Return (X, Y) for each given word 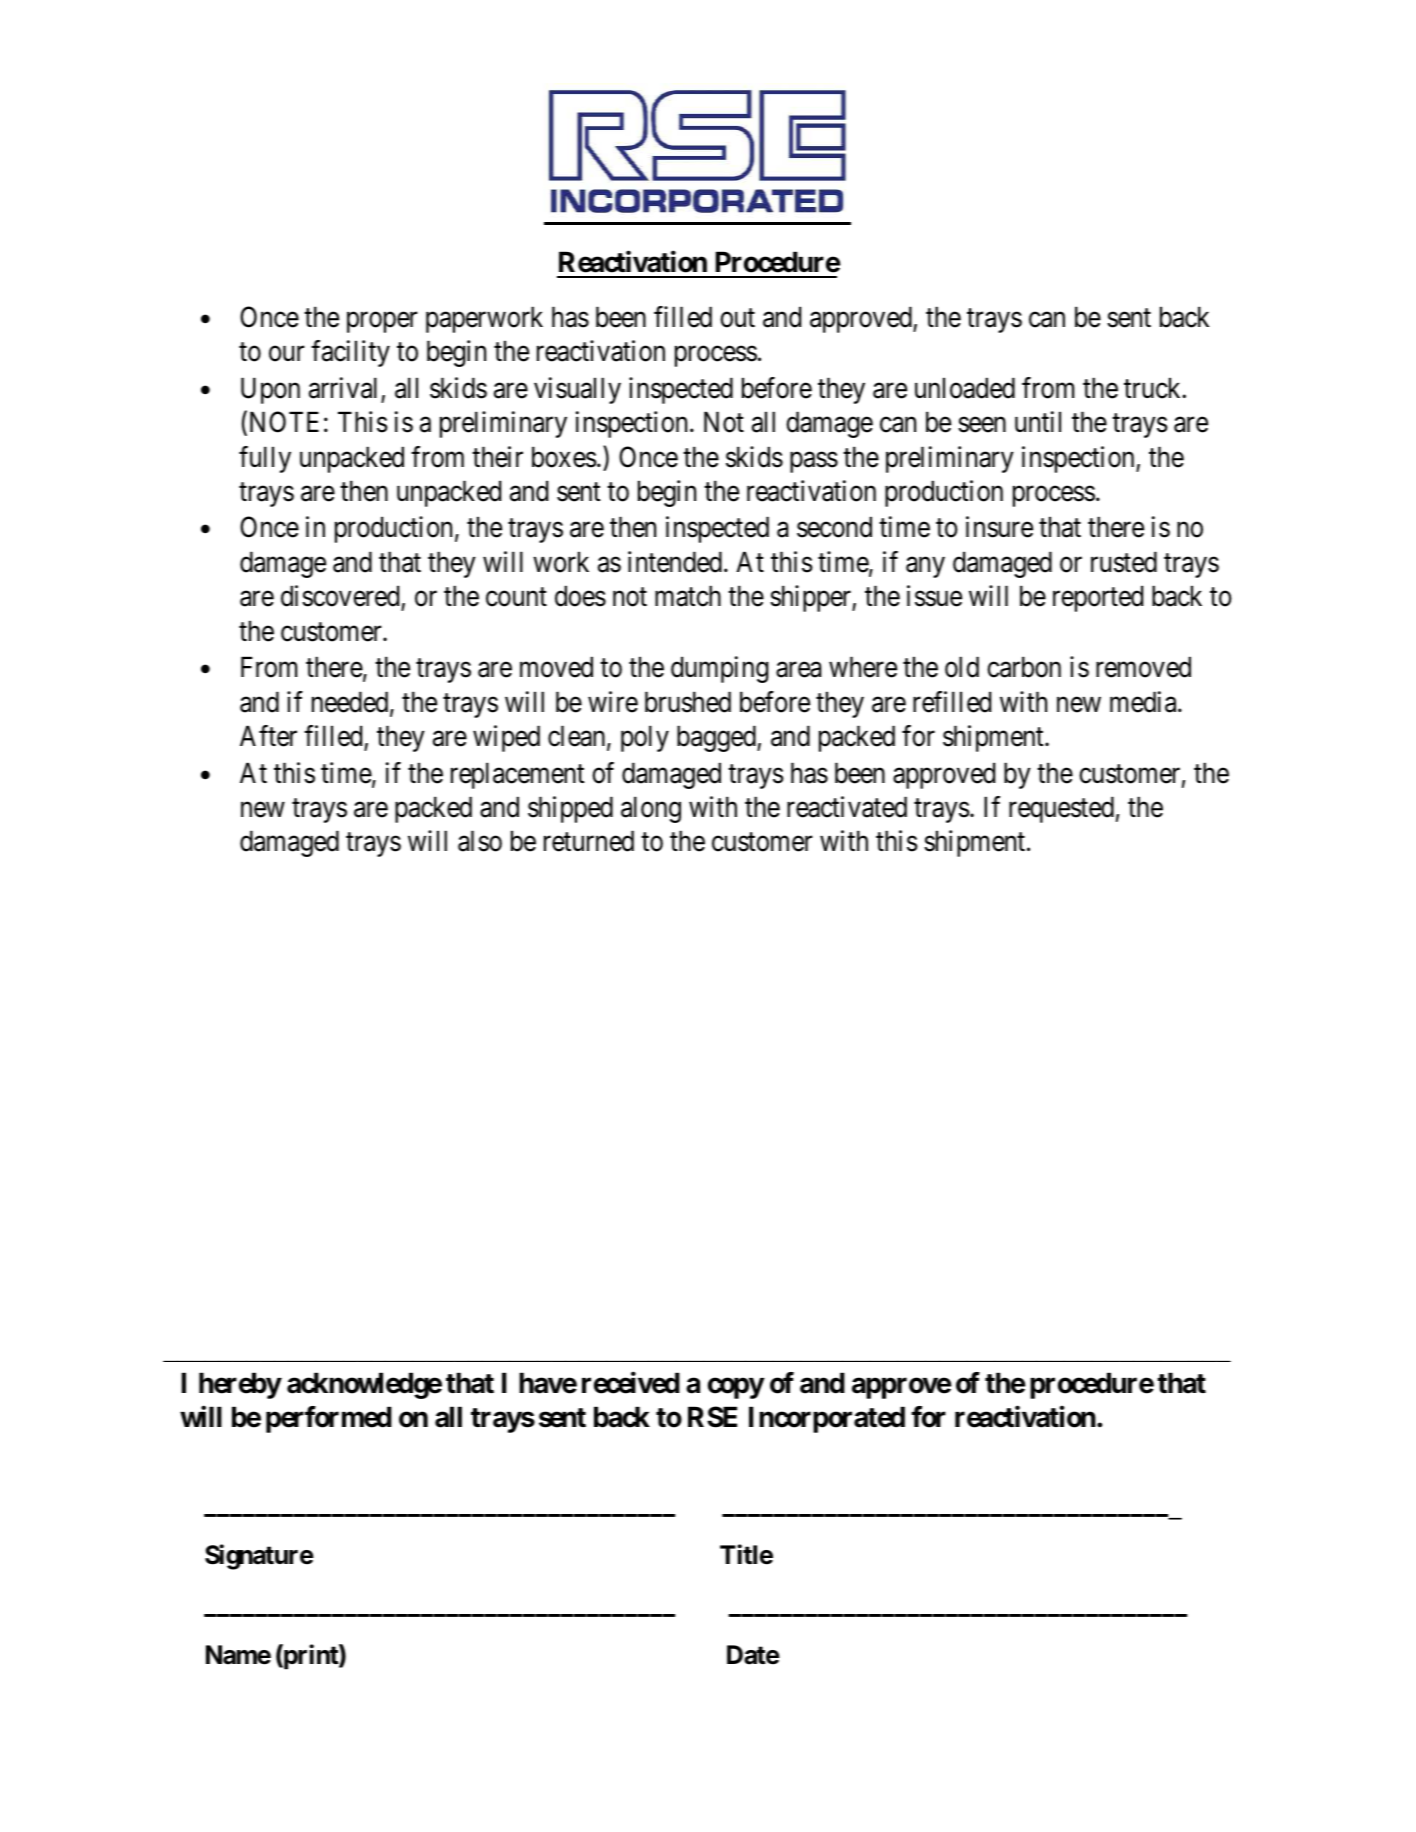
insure (999, 527)
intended (675, 562)
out (737, 318)
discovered (341, 597)
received (631, 1383)
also (480, 841)
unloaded (965, 388)
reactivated (847, 807)
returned (589, 841)
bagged (717, 738)
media (1144, 702)
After (268, 736)
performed (329, 1419)
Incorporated (827, 1419)
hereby (240, 1385)
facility (350, 353)
